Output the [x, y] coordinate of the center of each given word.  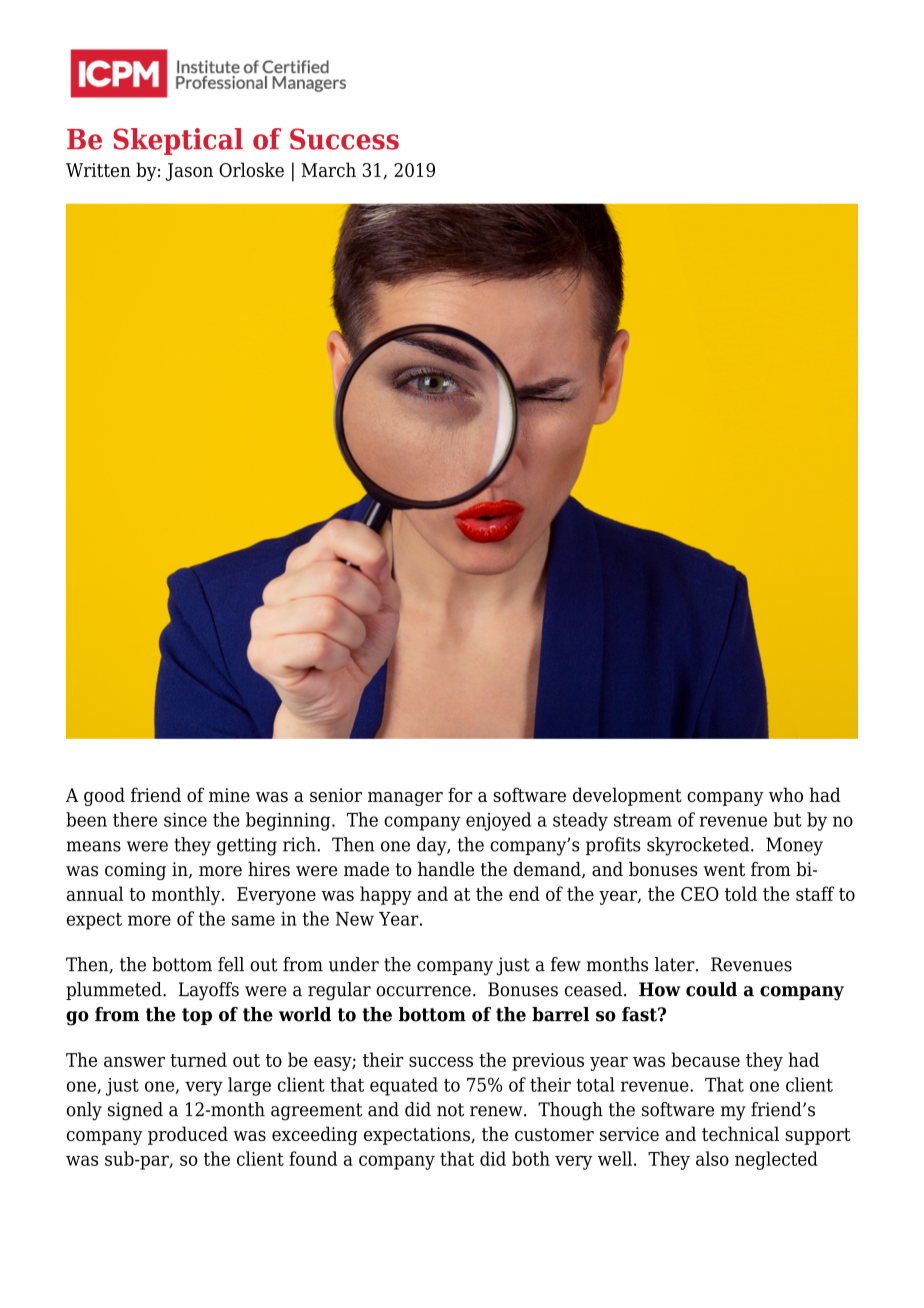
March [328, 169]
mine [229, 795]
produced [188, 1135]
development [627, 796]
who [786, 794]
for [460, 794]
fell [231, 964]
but [788, 819]
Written [98, 170]
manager [405, 799]
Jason [189, 172]
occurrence [423, 991]
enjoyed [498, 821]
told [741, 893]
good [104, 796]
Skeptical [178, 141]
